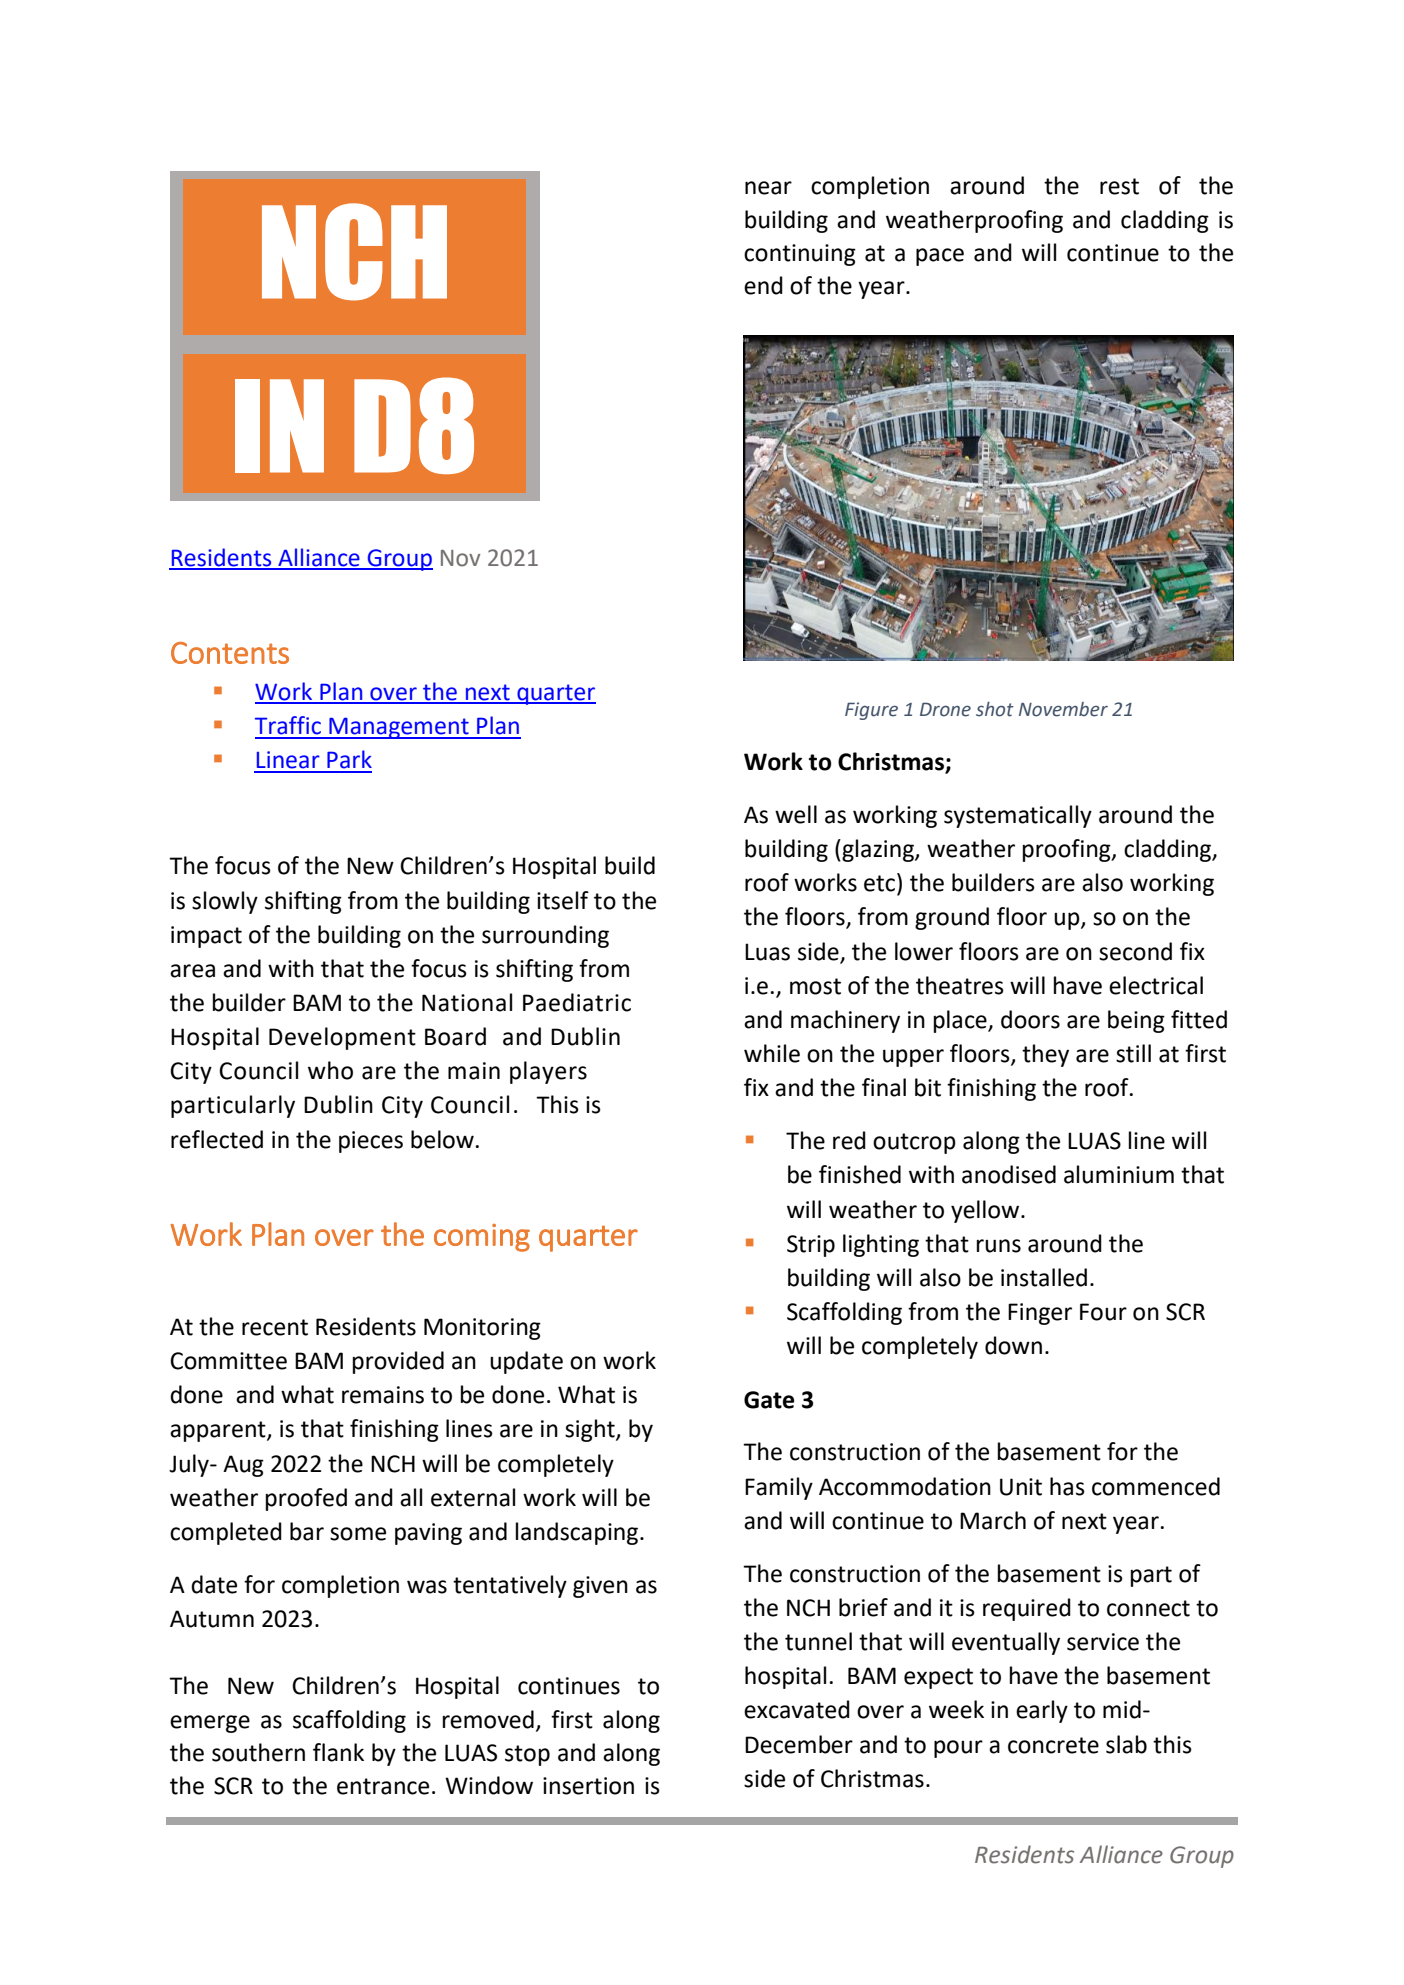  I want to click on continuing, so click(800, 255).
